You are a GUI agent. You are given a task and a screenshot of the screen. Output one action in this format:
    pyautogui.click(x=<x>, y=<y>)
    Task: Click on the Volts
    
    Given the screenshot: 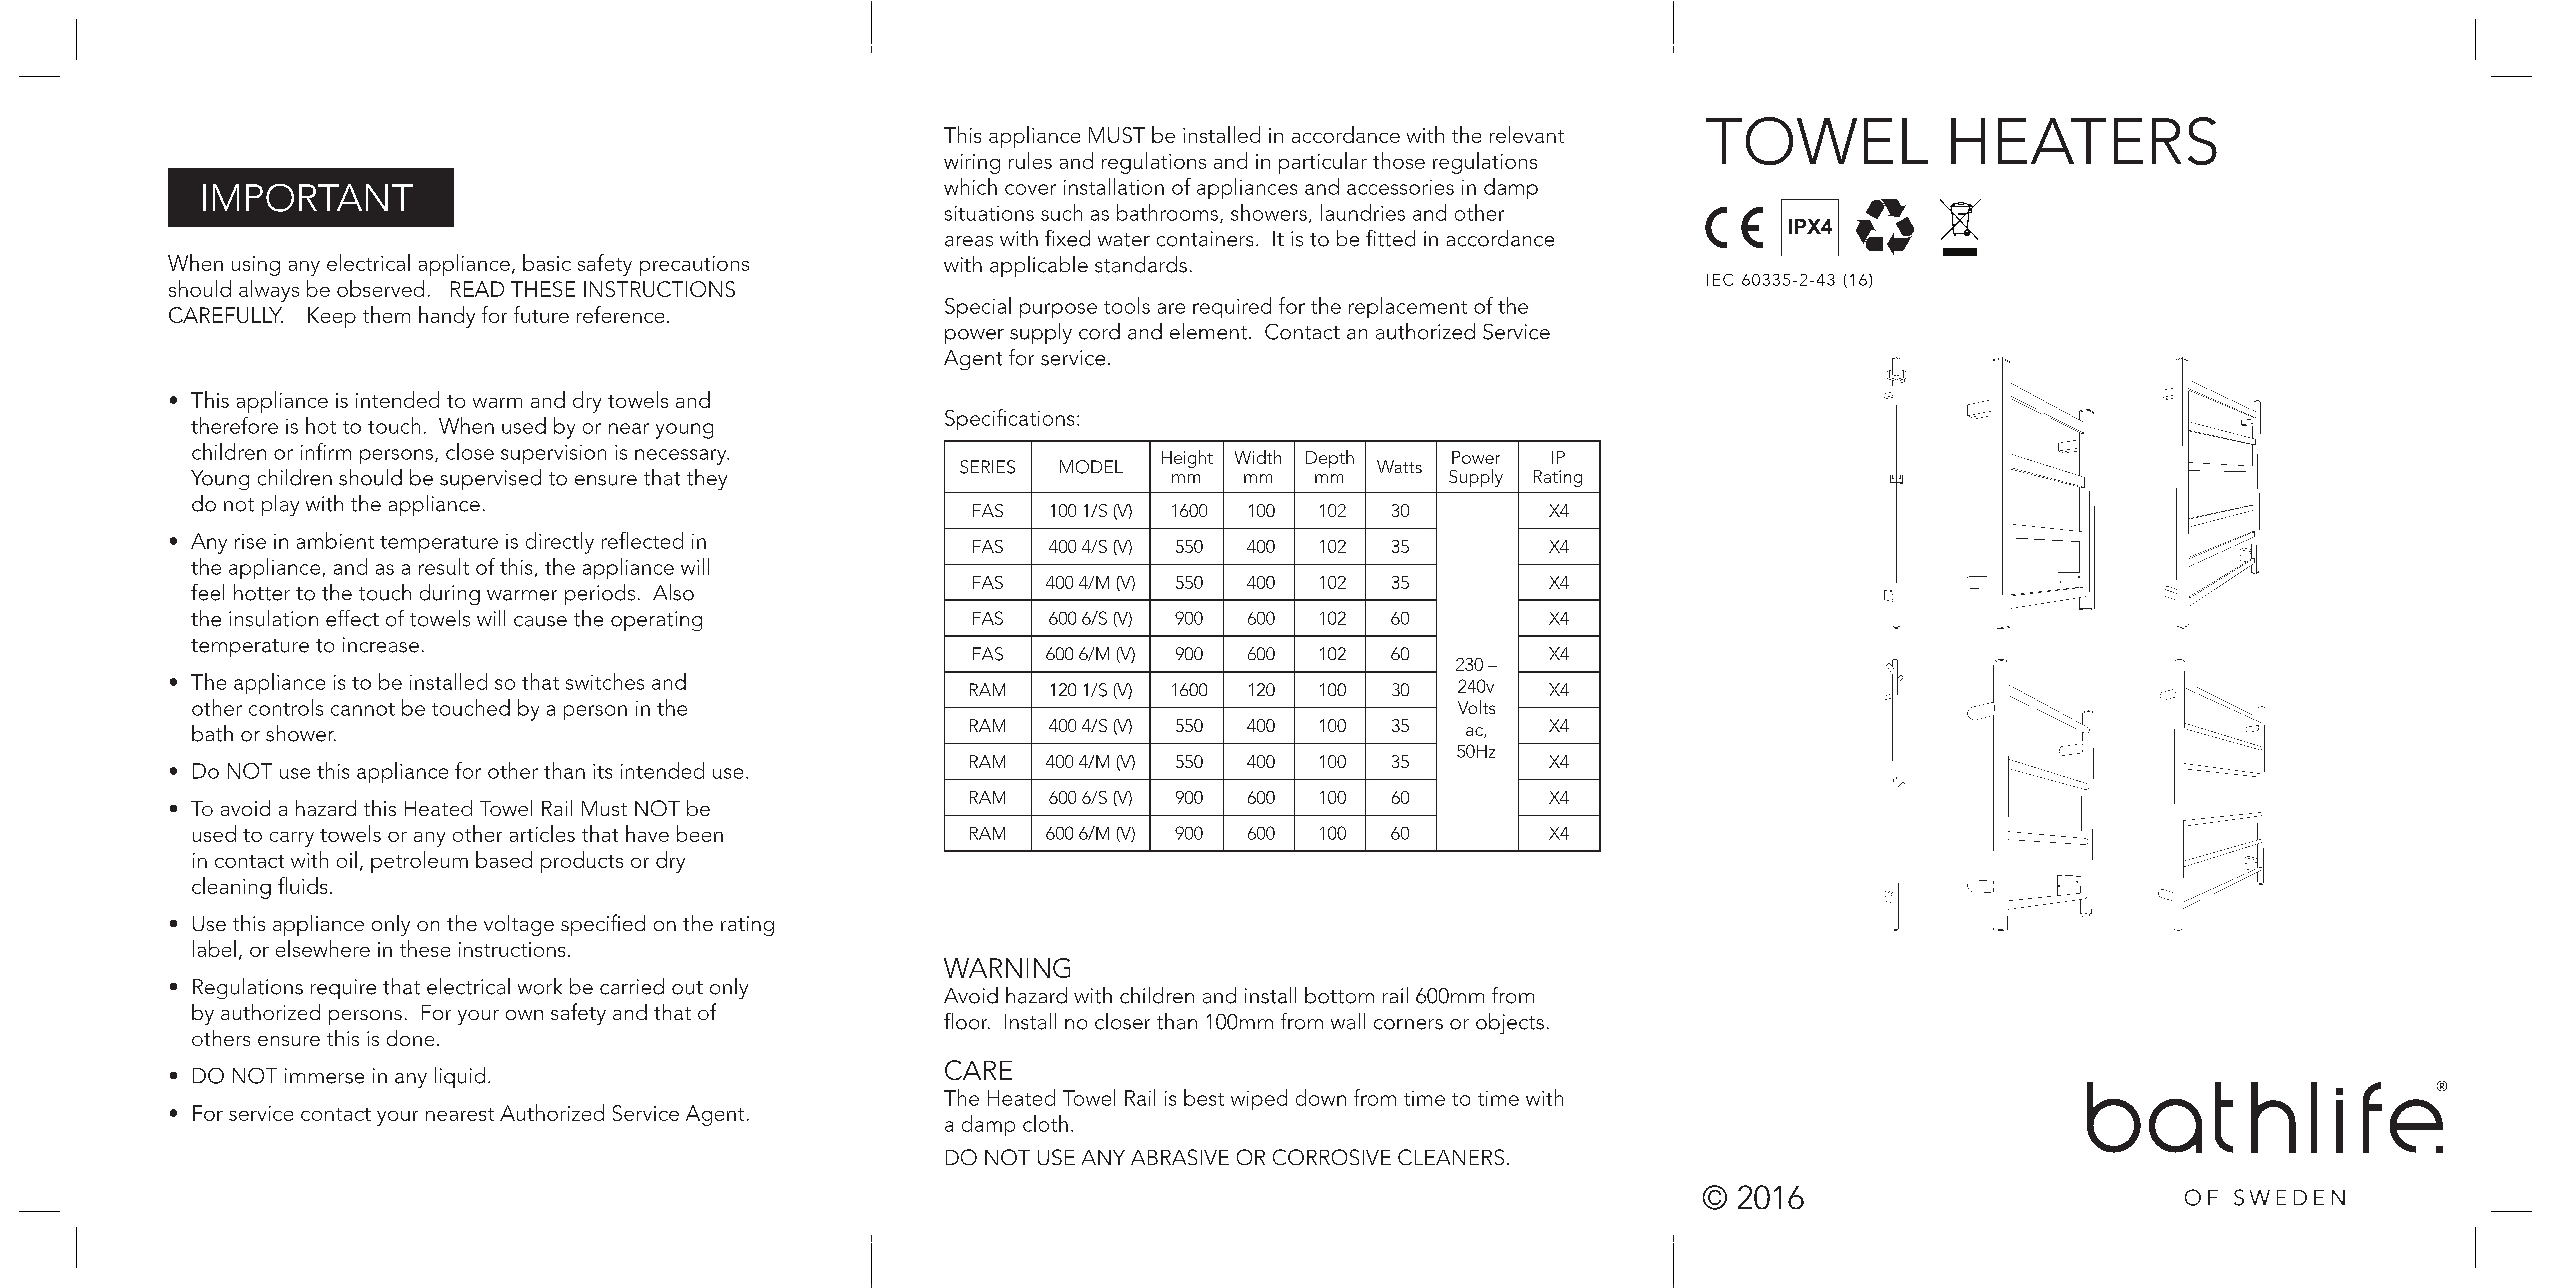 What is the action you would take?
    pyautogui.click(x=1476, y=707)
